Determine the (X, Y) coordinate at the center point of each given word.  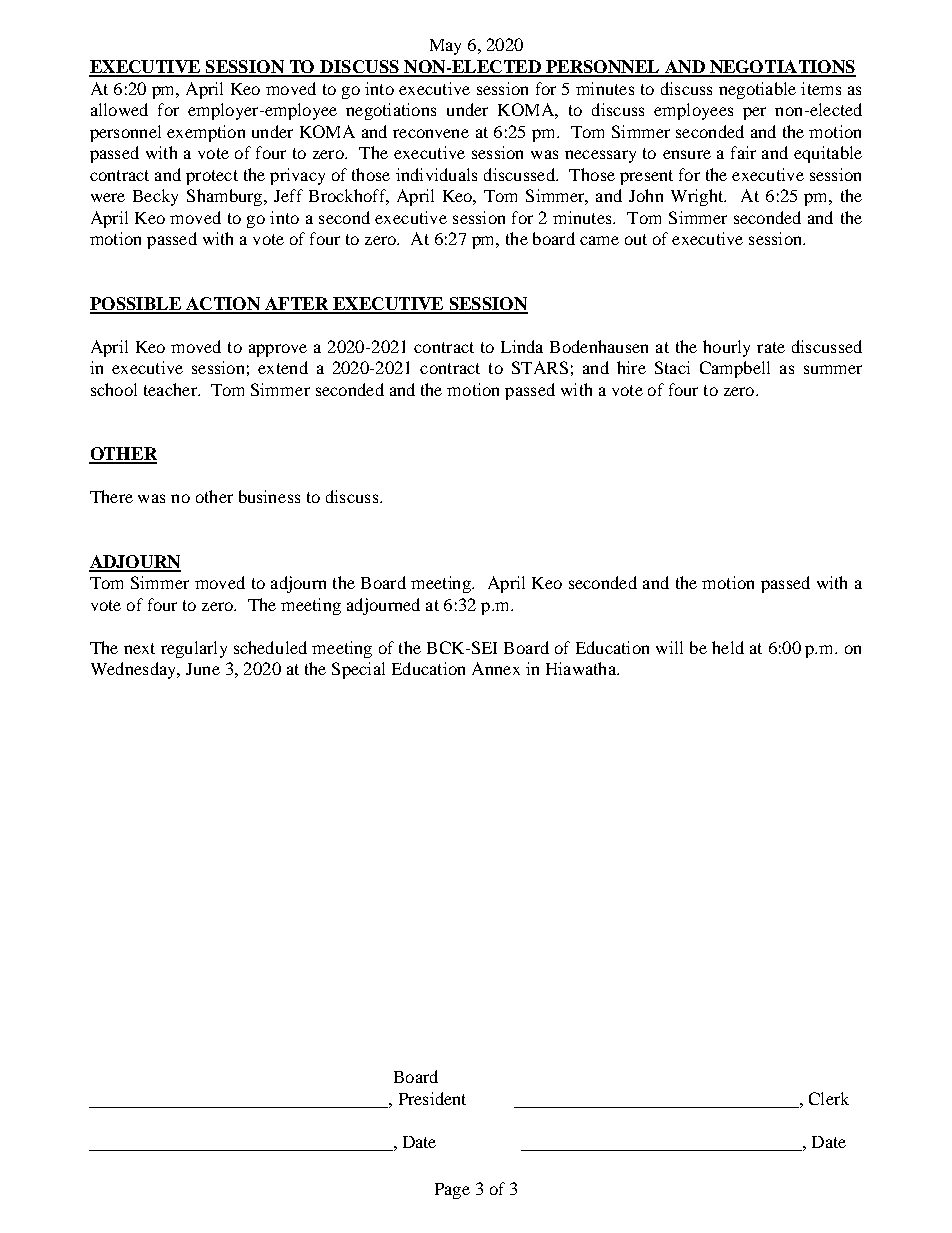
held (728, 647)
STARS (540, 367)
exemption (206, 133)
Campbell (735, 369)
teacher (171, 389)
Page (452, 1191)
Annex (496, 668)
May (445, 47)
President (432, 1098)
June (203, 669)
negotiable (757, 90)
